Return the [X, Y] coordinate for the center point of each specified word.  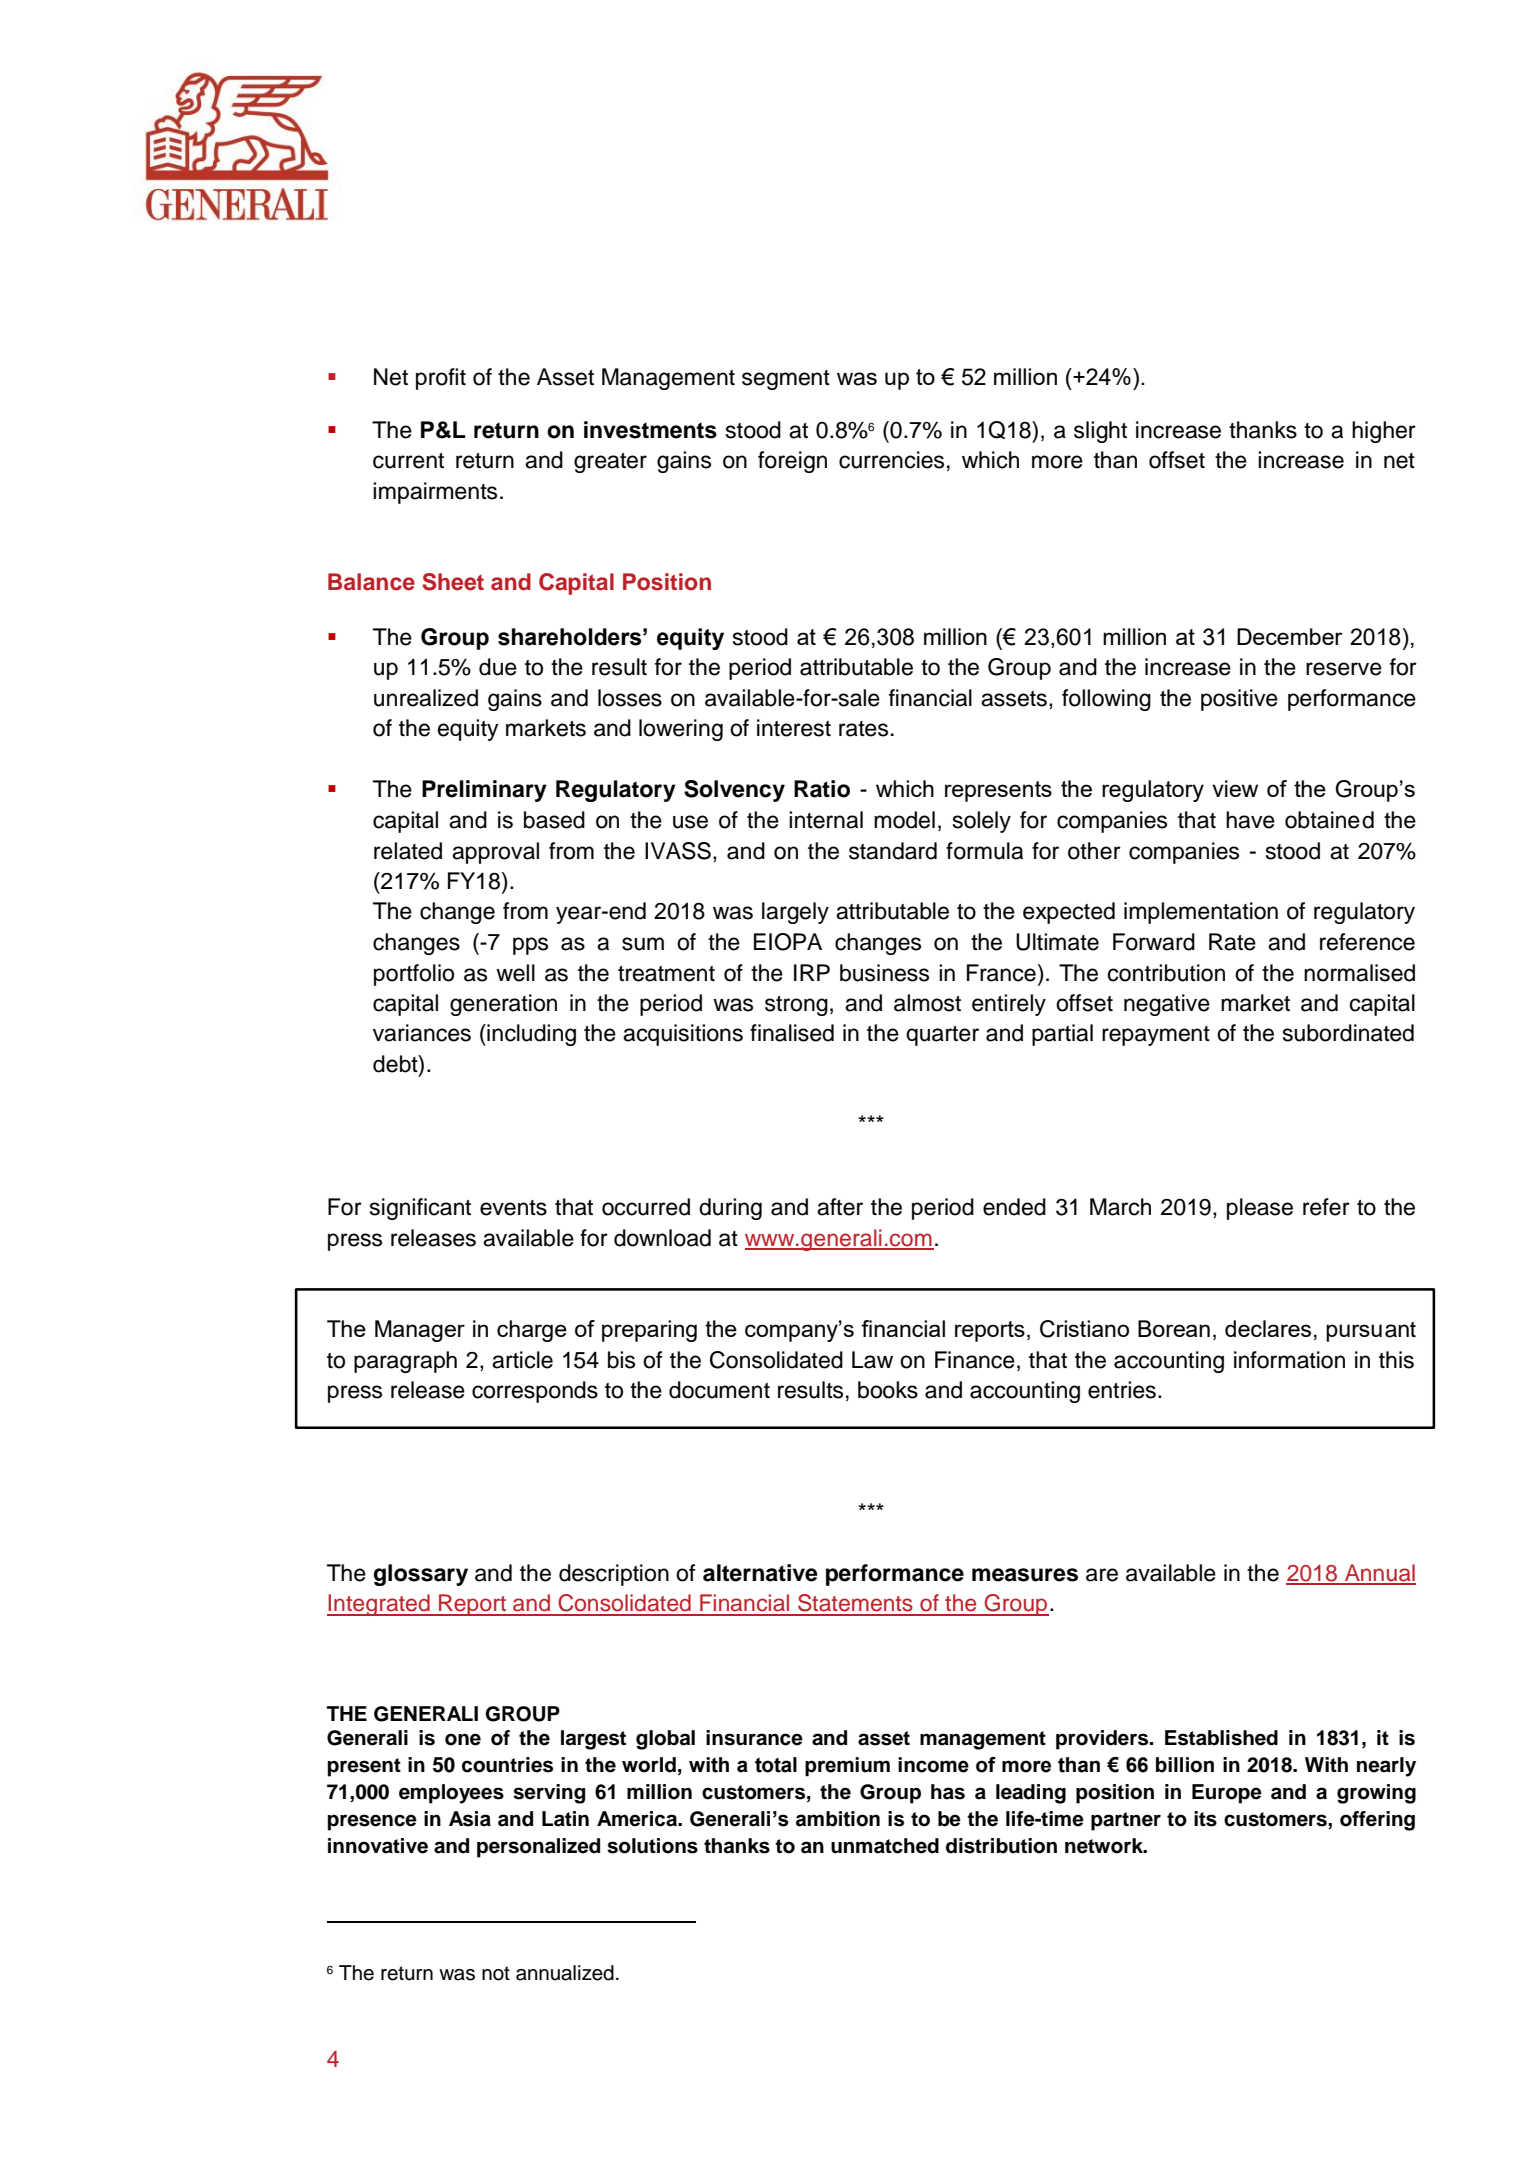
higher [1384, 432]
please [1260, 1209]
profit [441, 379]
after [840, 1207]
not [496, 1973]
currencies [891, 460]
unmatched [885, 1846]
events [513, 1208]
